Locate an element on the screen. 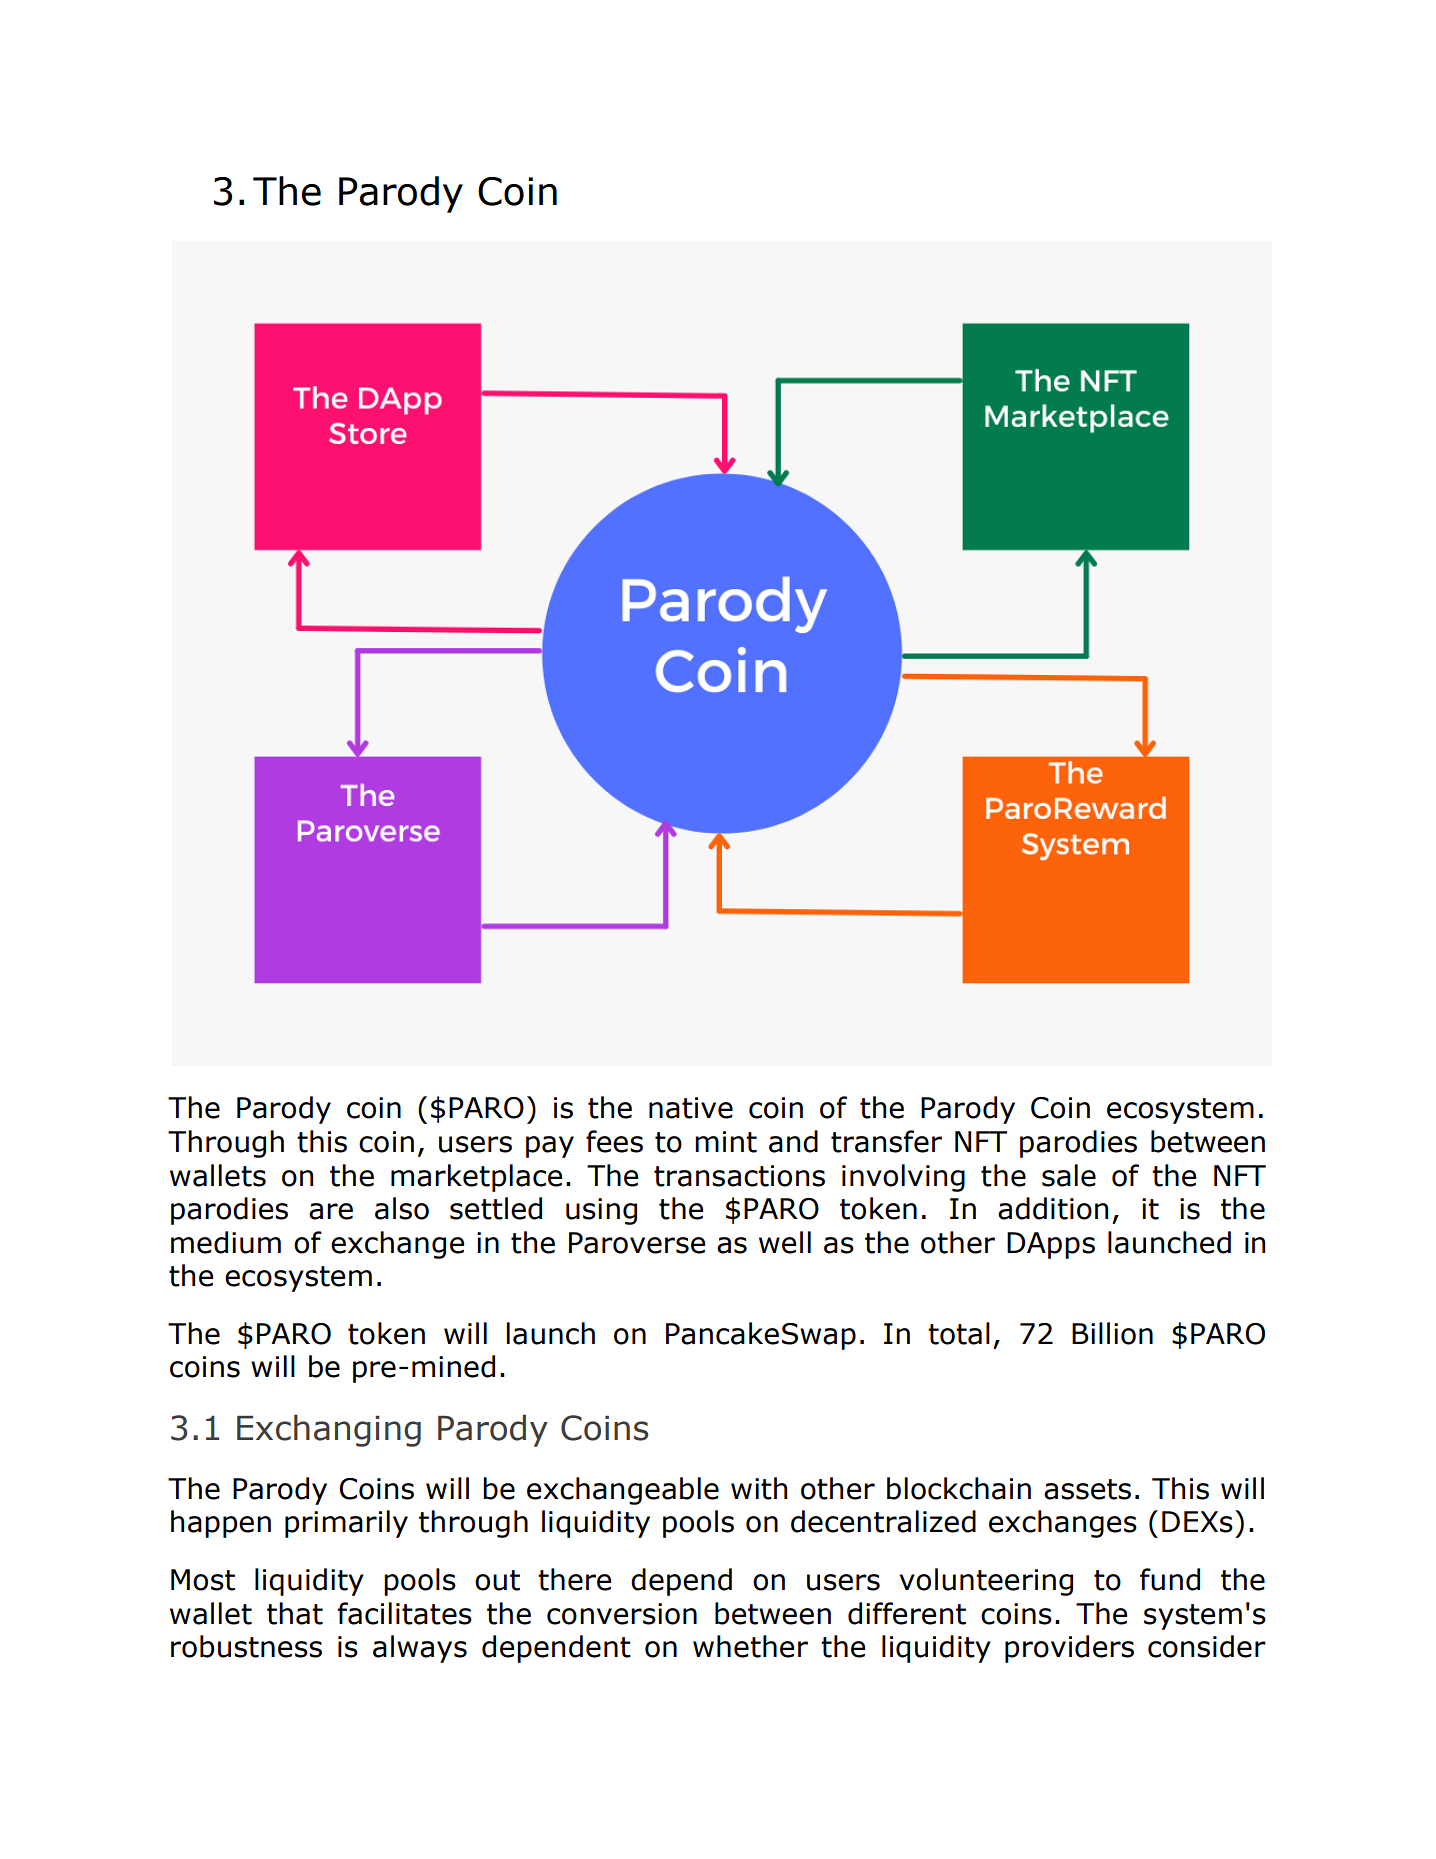 This screenshot has width=1436, height=1859. sale is located at coordinates (1069, 1175).
